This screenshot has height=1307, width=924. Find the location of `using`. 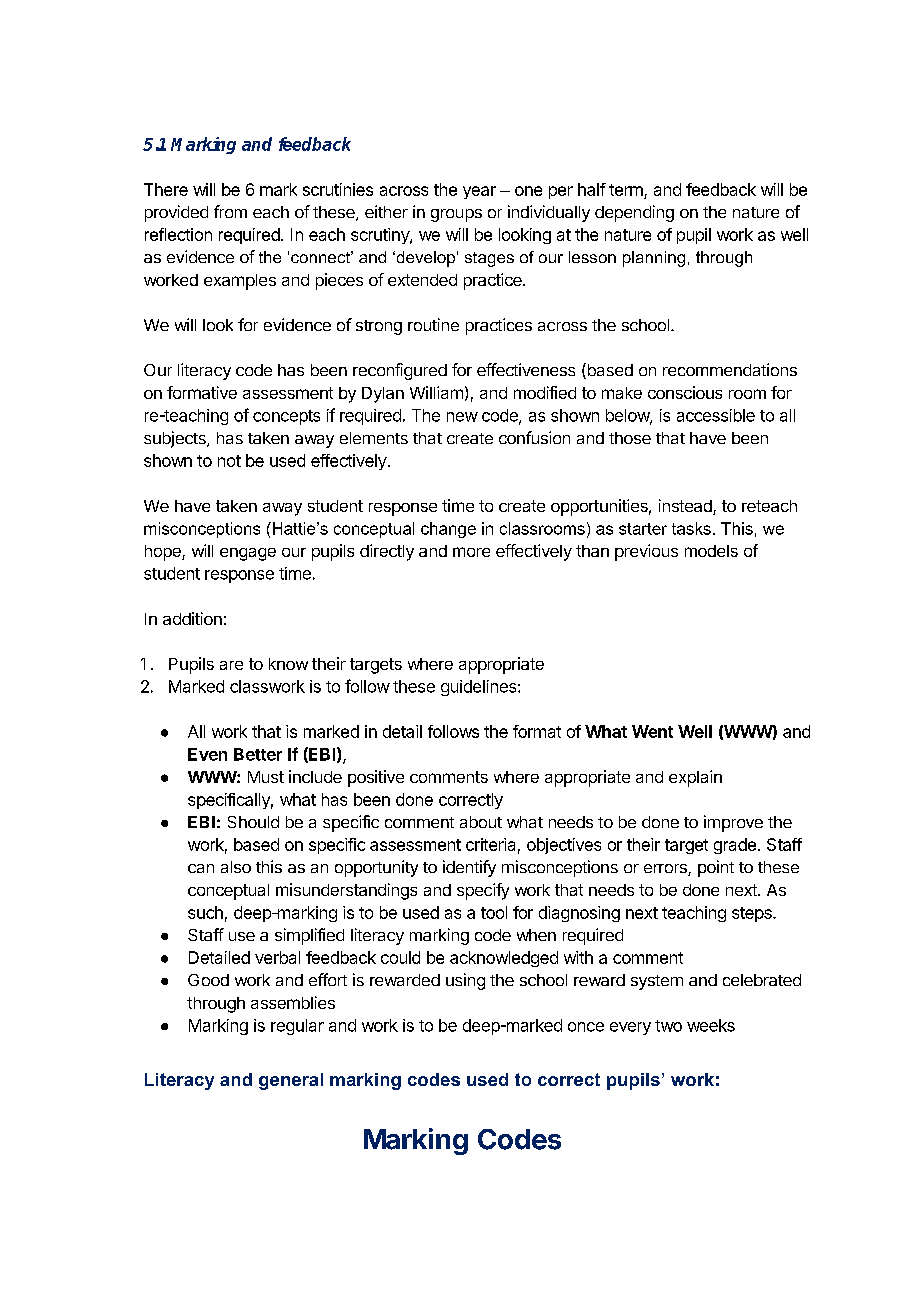

using is located at coordinates (465, 981).
